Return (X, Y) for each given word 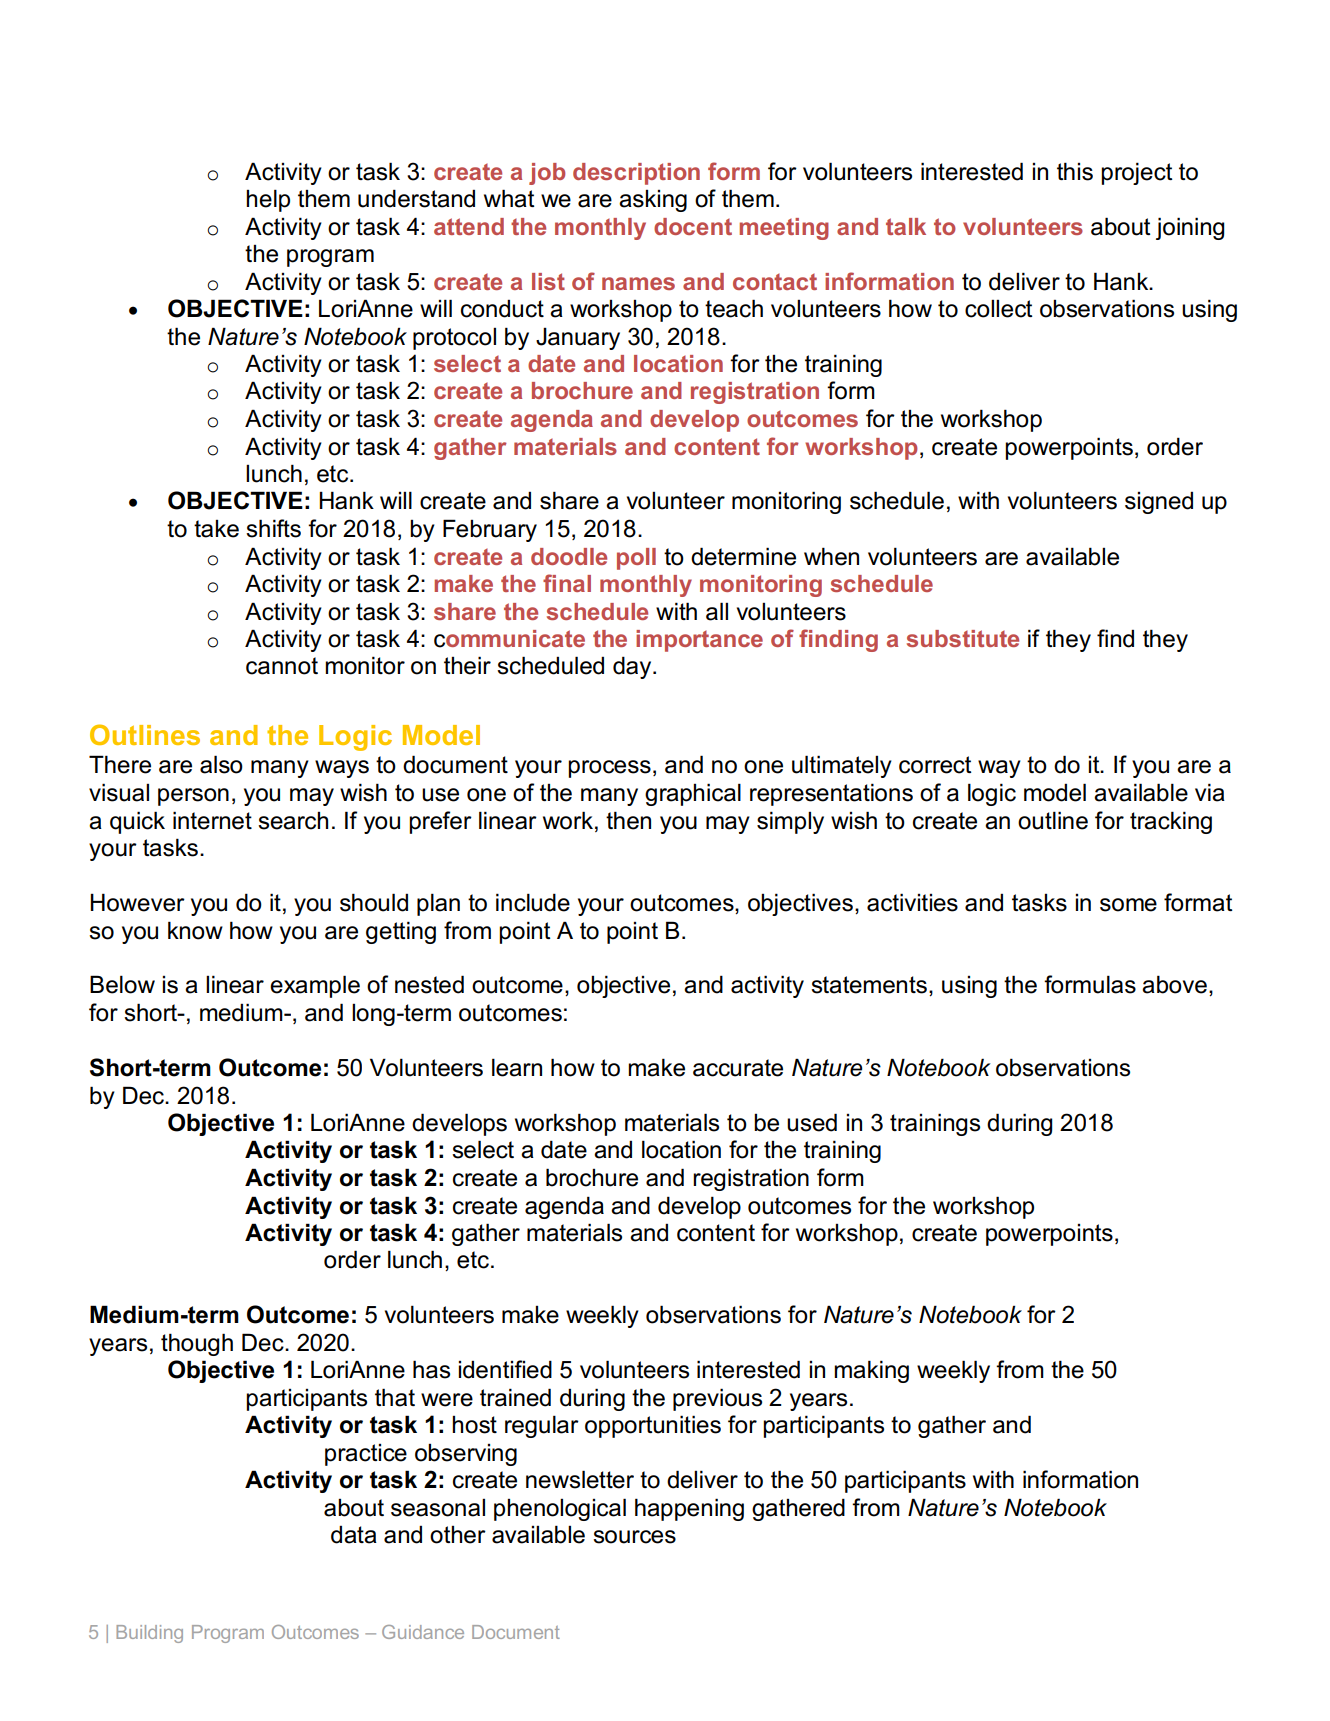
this (1075, 171)
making (871, 1371)
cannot (282, 666)
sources (634, 1537)
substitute (963, 638)
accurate (738, 1068)
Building (149, 1634)
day (633, 667)
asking (653, 201)
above (1174, 984)
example (315, 986)
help (268, 200)
